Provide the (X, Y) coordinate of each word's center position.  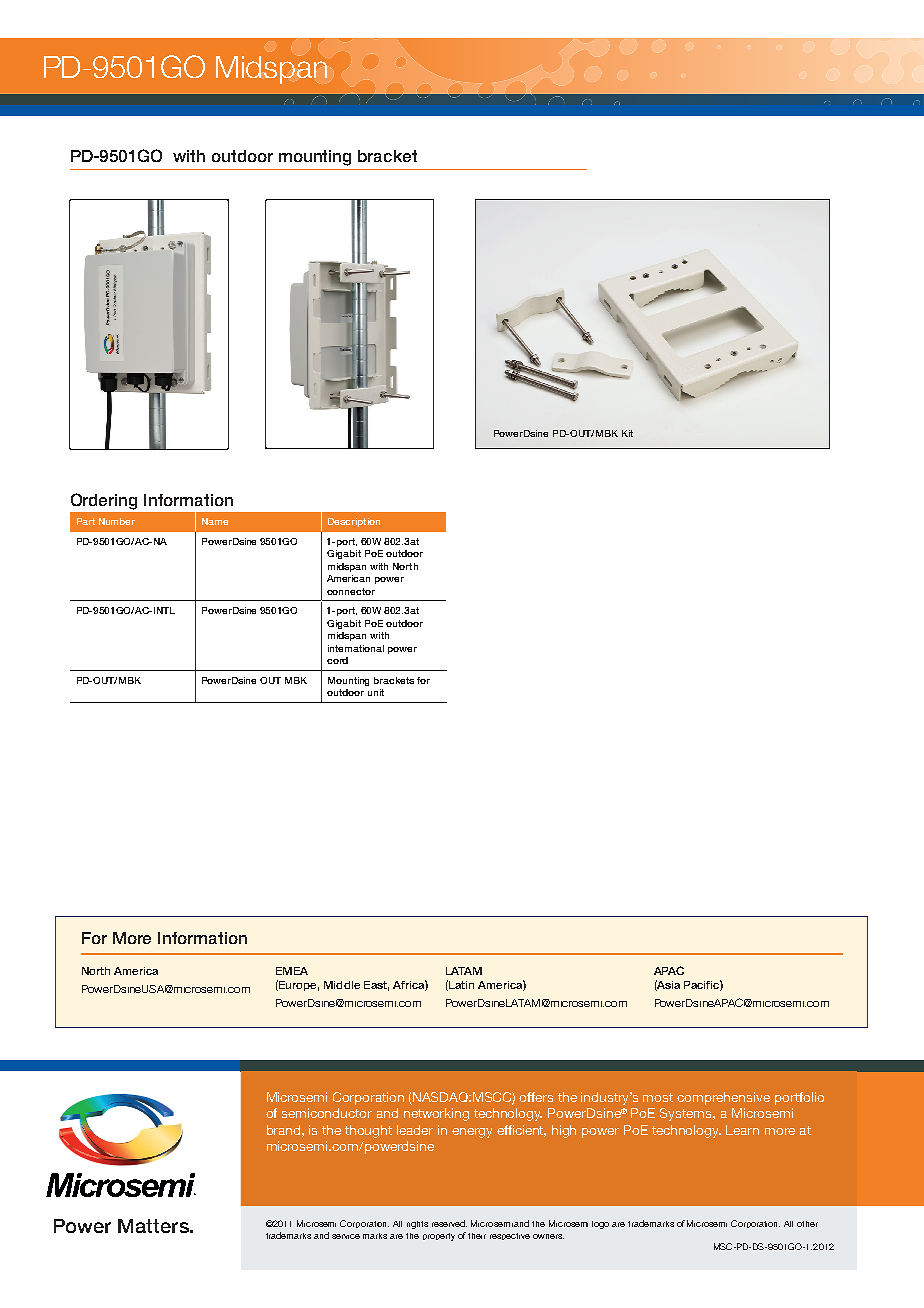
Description (354, 522)
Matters (154, 1226)
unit (376, 692)
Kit (627, 433)
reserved (449, 1223)
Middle (342, 985)
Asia (667, 985)
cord (337, 660)
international (356, 648)
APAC (669, 970)
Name (215, 521)
